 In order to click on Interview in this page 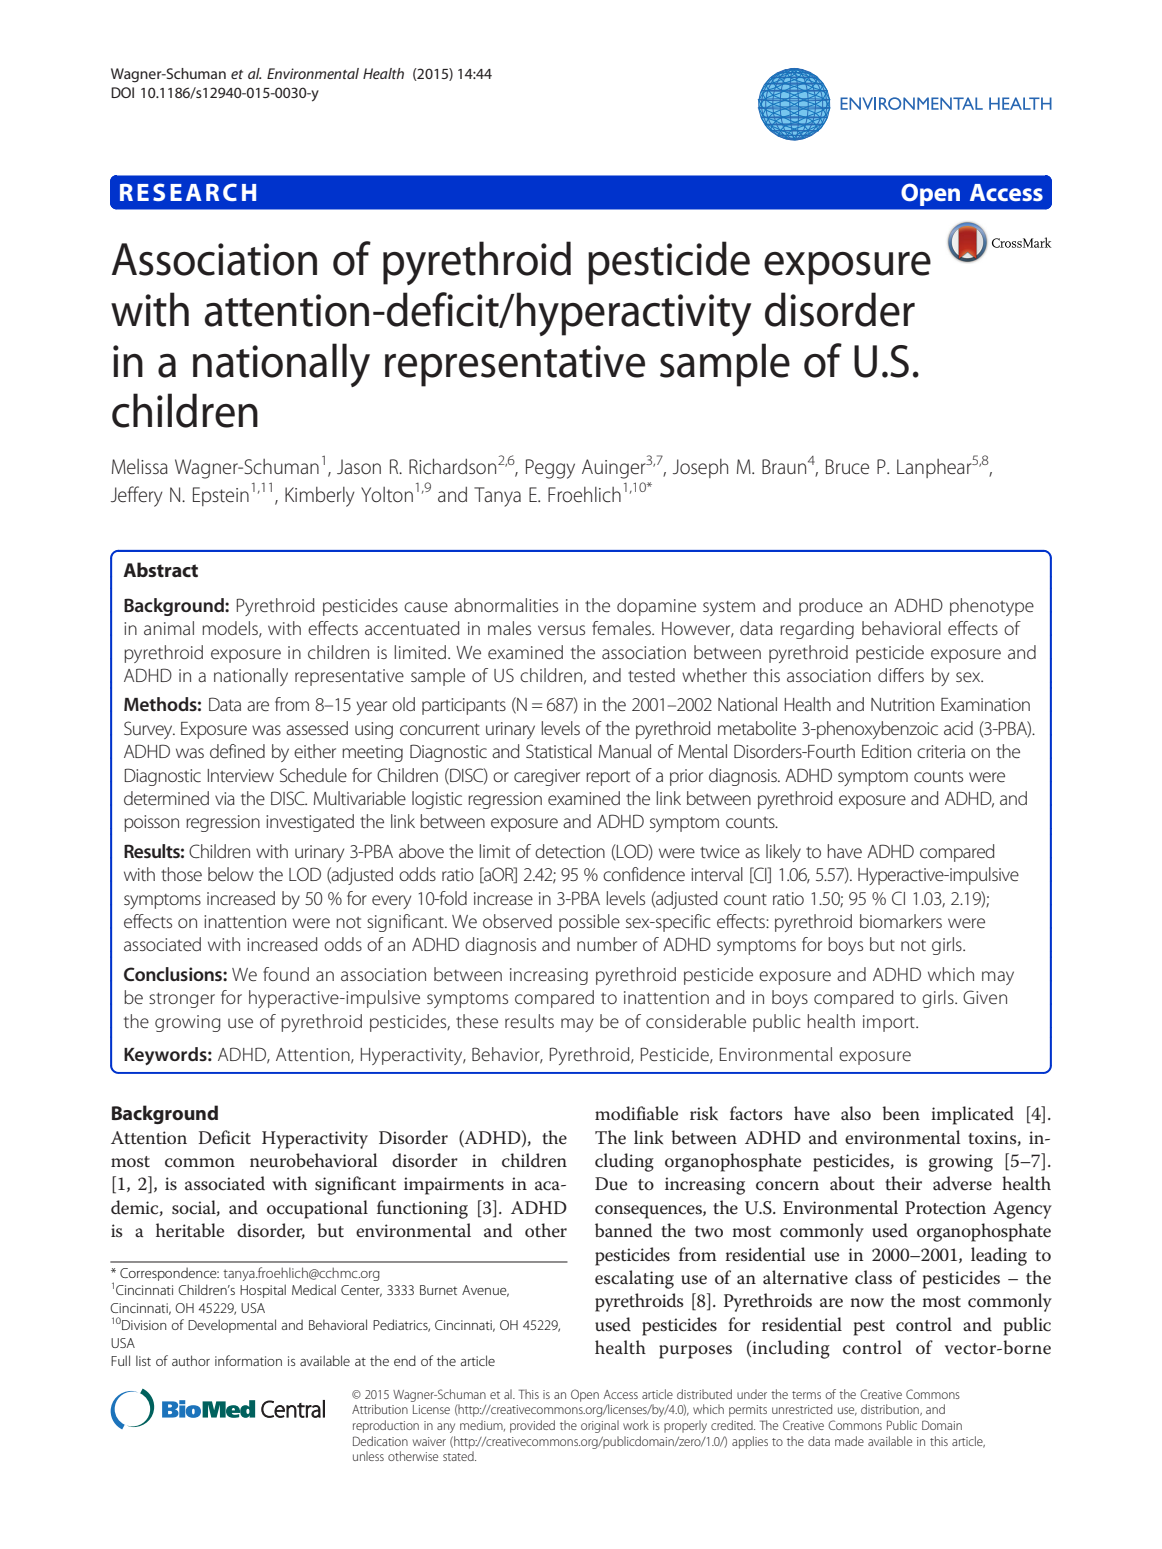, I will do `click(241, 775)`.
